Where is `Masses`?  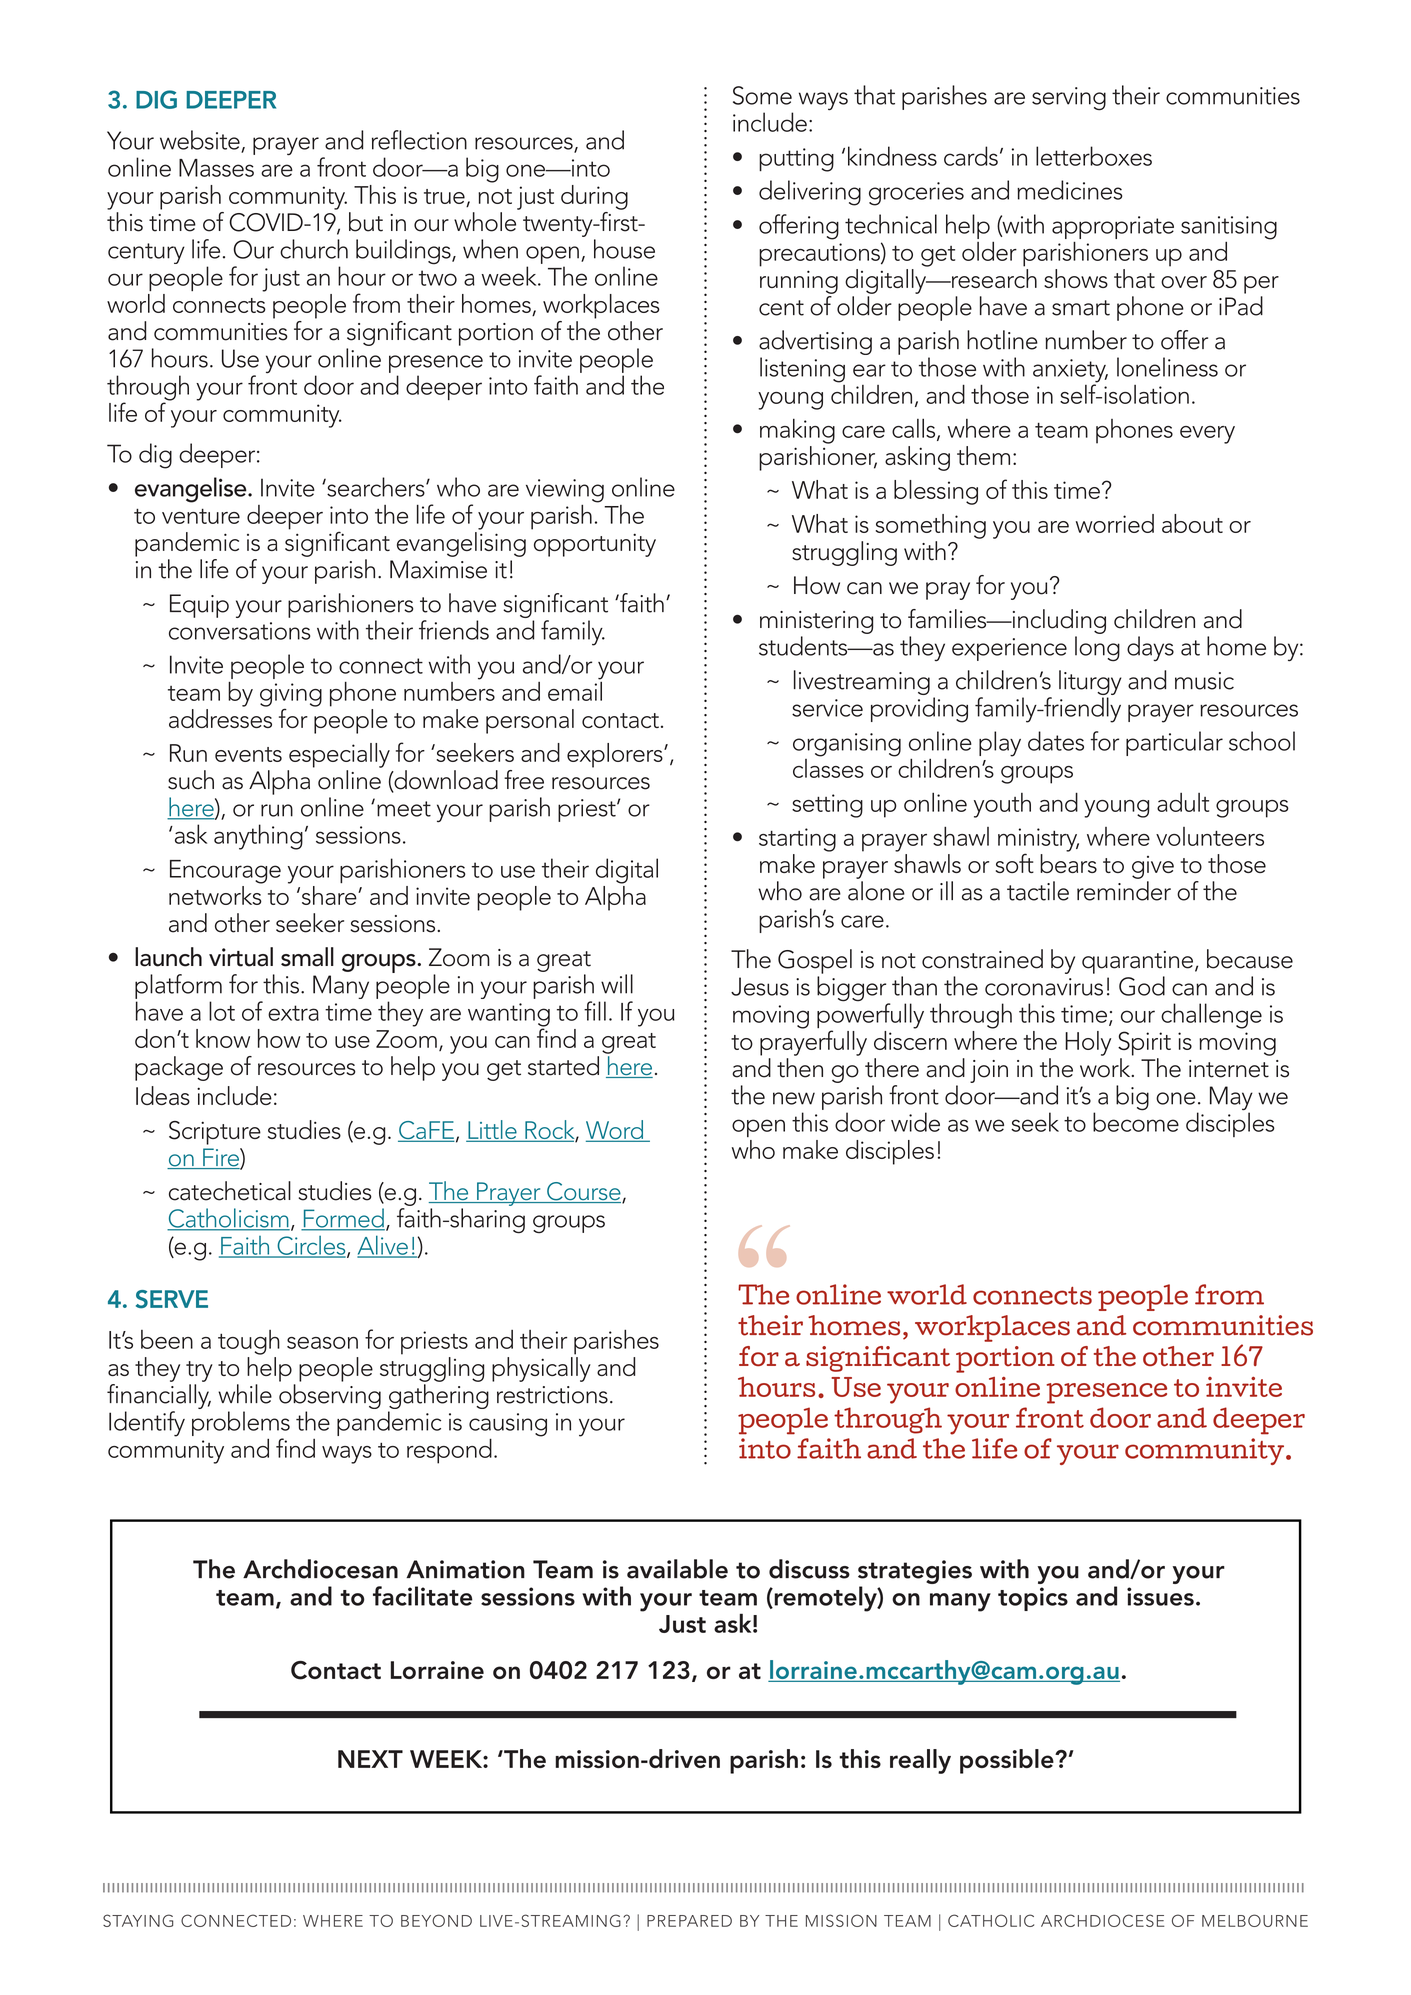
Masses is located at coordinates (216, 168).
